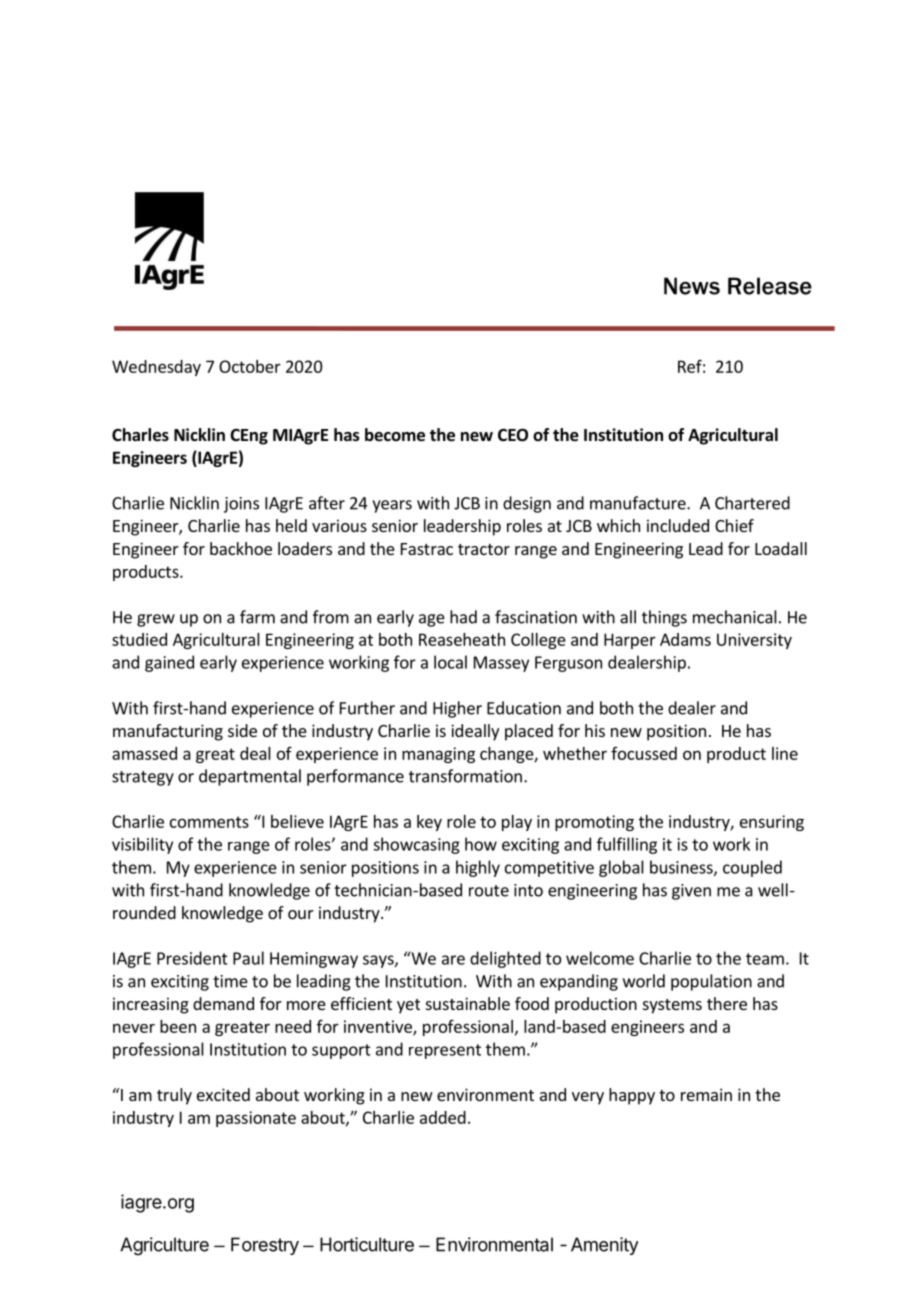 This image has width=924, height=1308. What do you see at coordinates (644, 753) in the image?
I see `focussed` at bounding box center [644, 753].
